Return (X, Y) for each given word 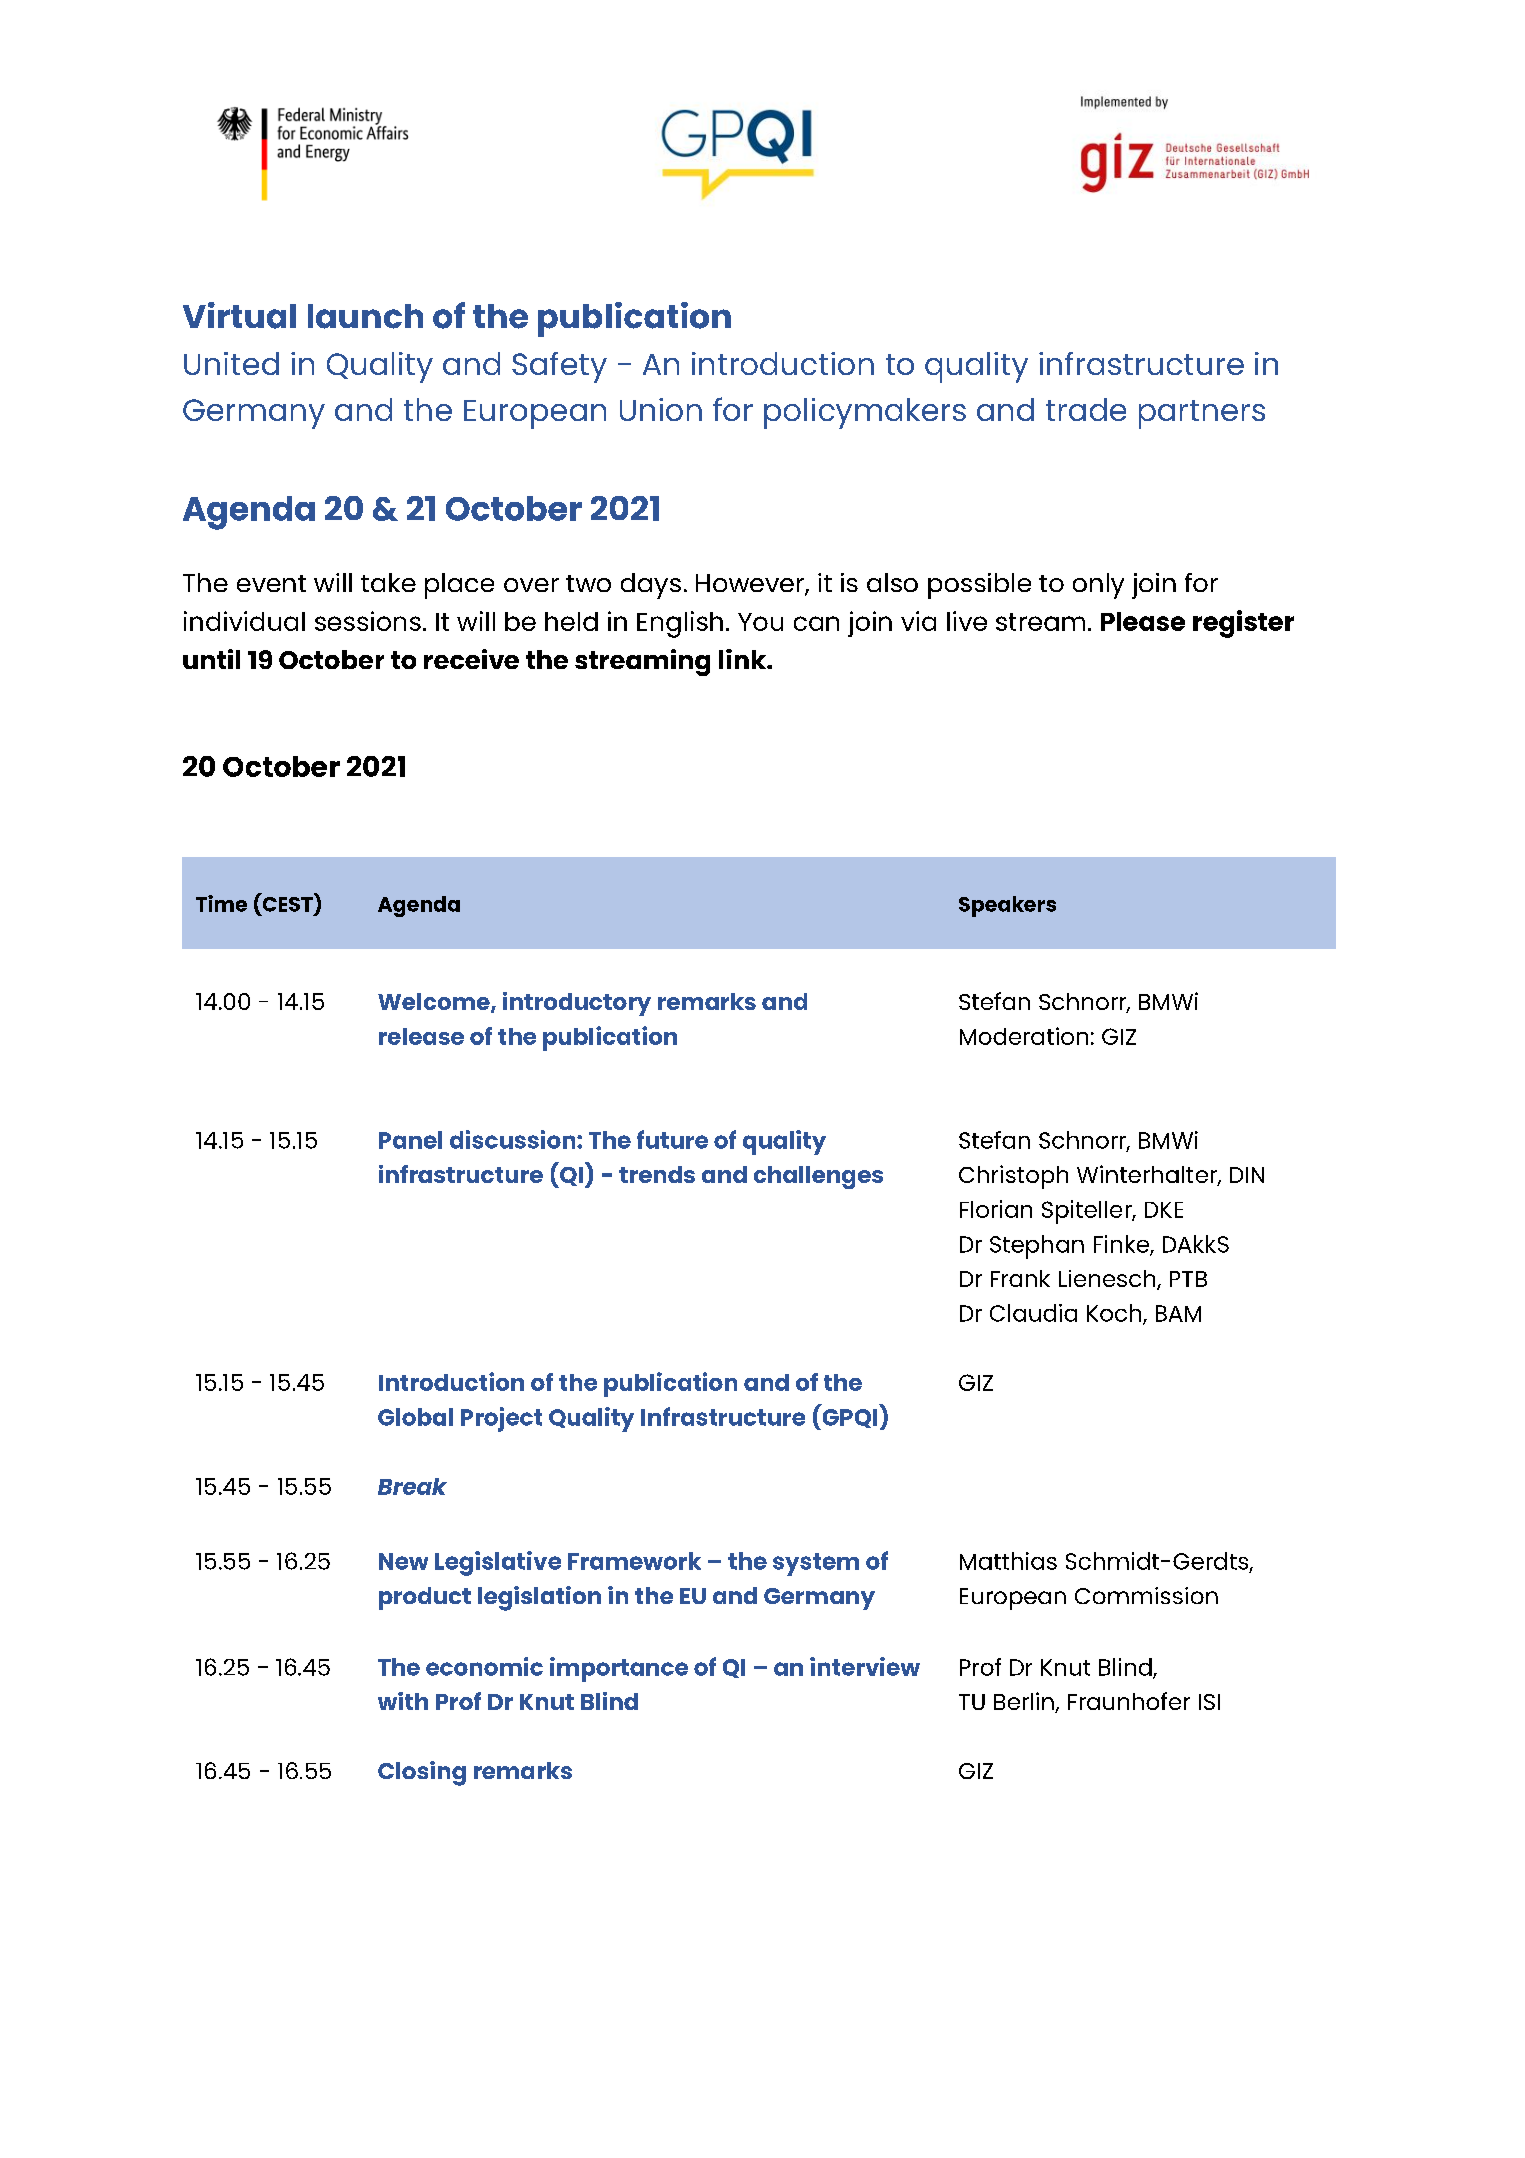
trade (1086, 409)
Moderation (1024, 1036)
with (403, 1701)
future (672, 1139)
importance (619, 1669)
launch (365, 316)
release (421, 1036)
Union (661, 409)
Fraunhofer (1129, 1701)
